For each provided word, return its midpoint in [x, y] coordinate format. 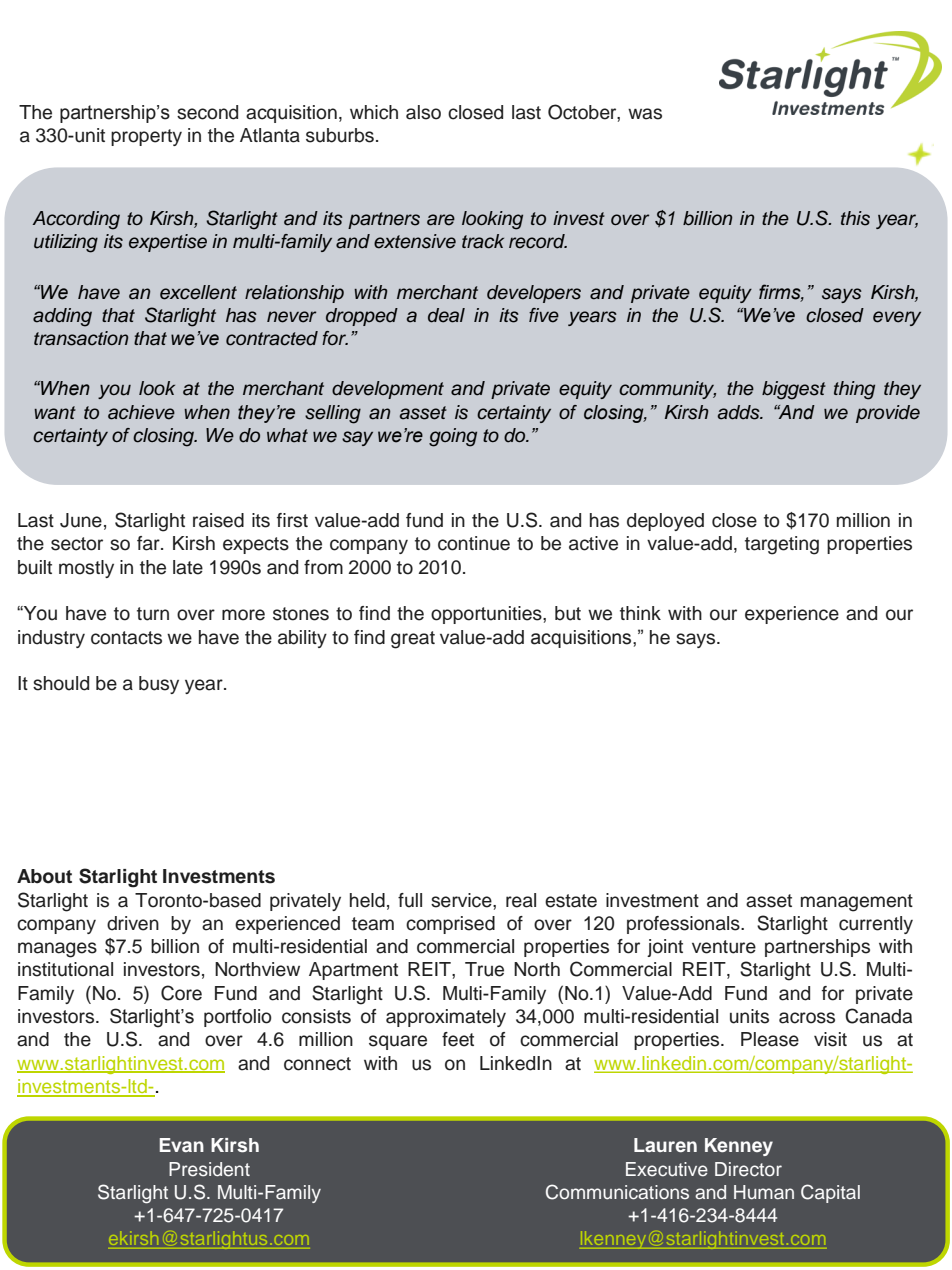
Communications [617, 1192]
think [640, 613]
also [423, 112]
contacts [126, 638]
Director [748, 1169]
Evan [182, 1145]
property [146, 137]
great [413, 640]
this [855, 218]
